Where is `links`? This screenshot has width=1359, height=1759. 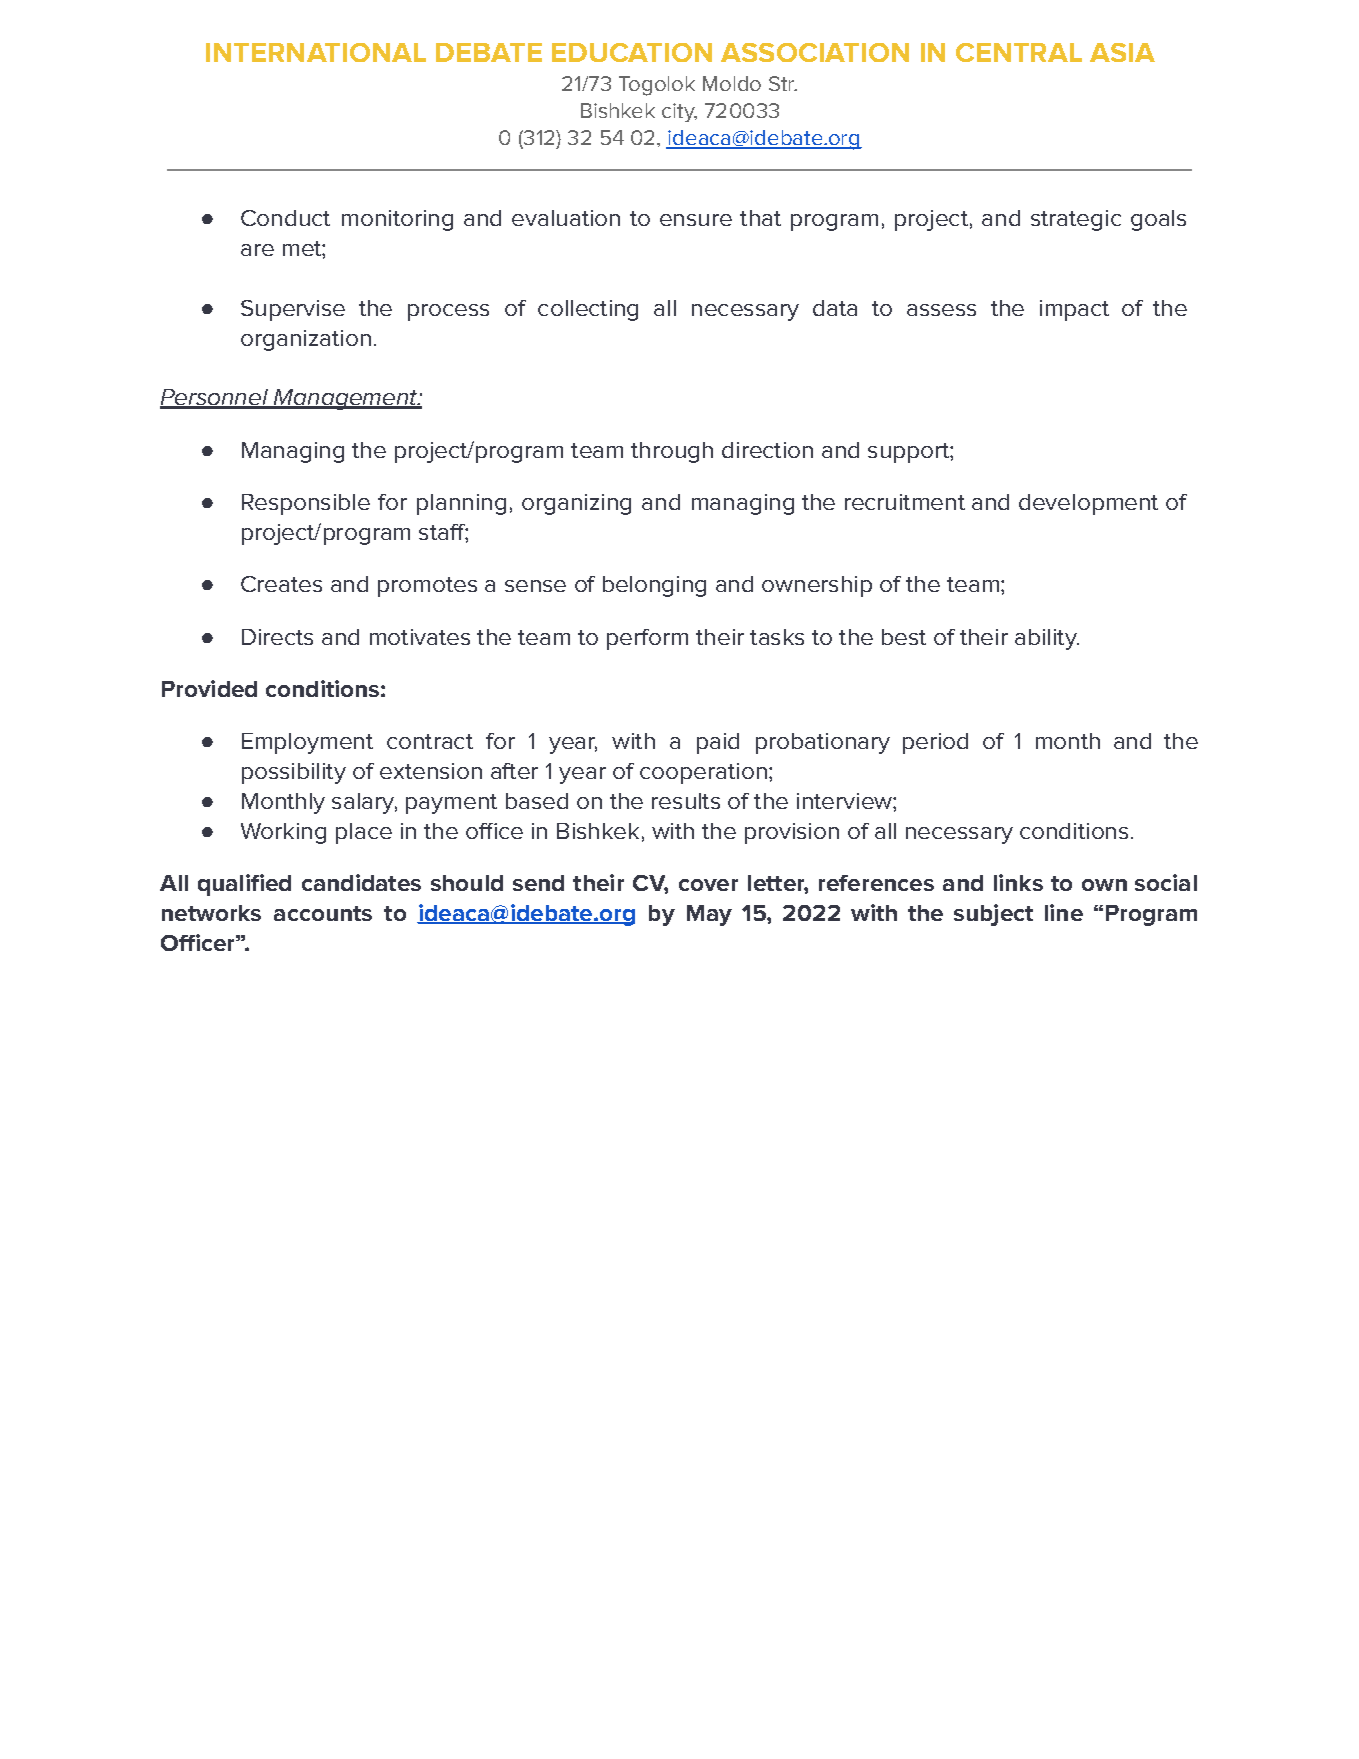 links is located at coordinates (1018, 882).
